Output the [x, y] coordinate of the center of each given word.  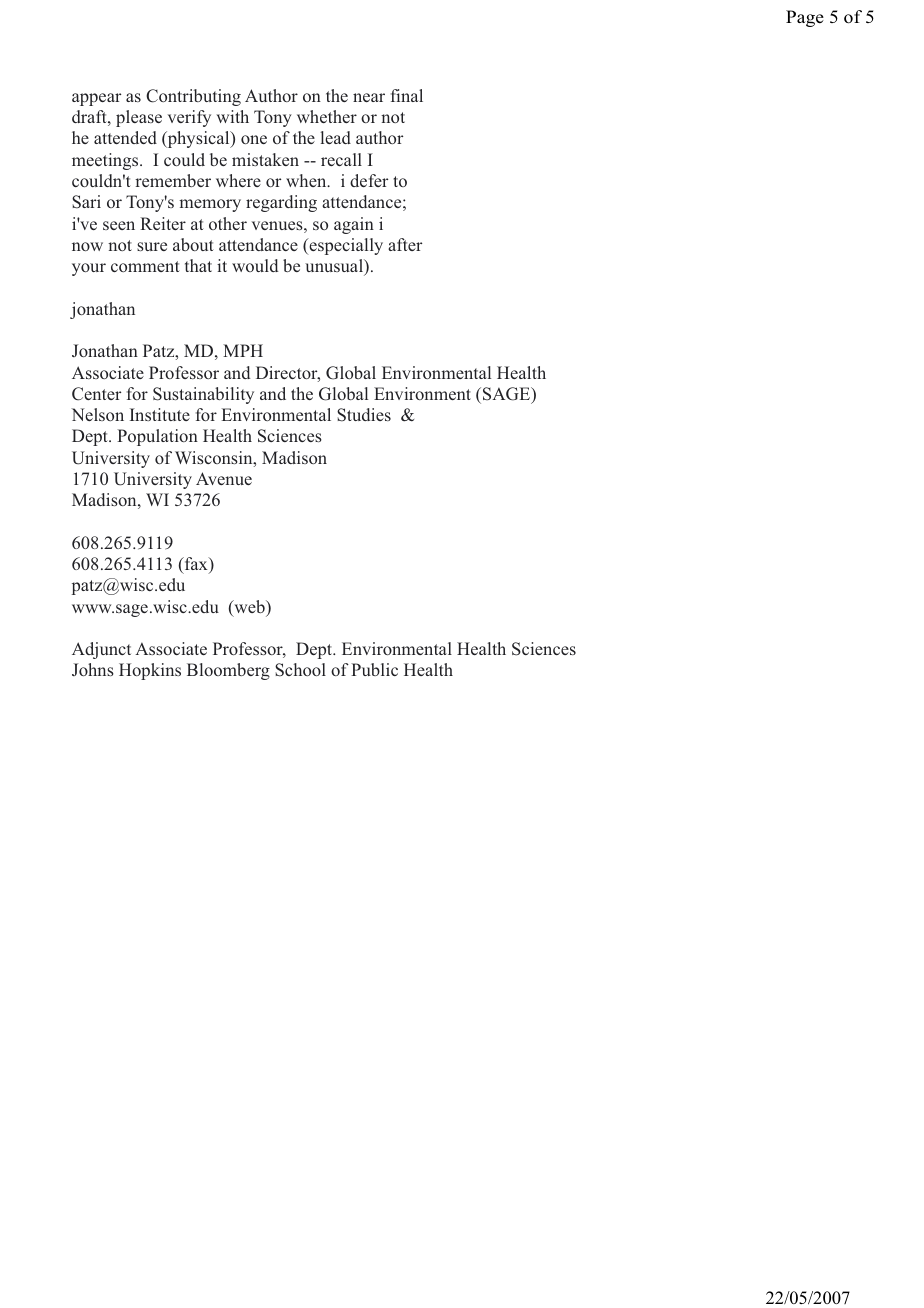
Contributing [193, 97]
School [300, 670]
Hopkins [150, 671]
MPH [243, 350]
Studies [364, 415]
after [405, 244]
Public [374, 669]
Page [805, 18]
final [407, 95]
